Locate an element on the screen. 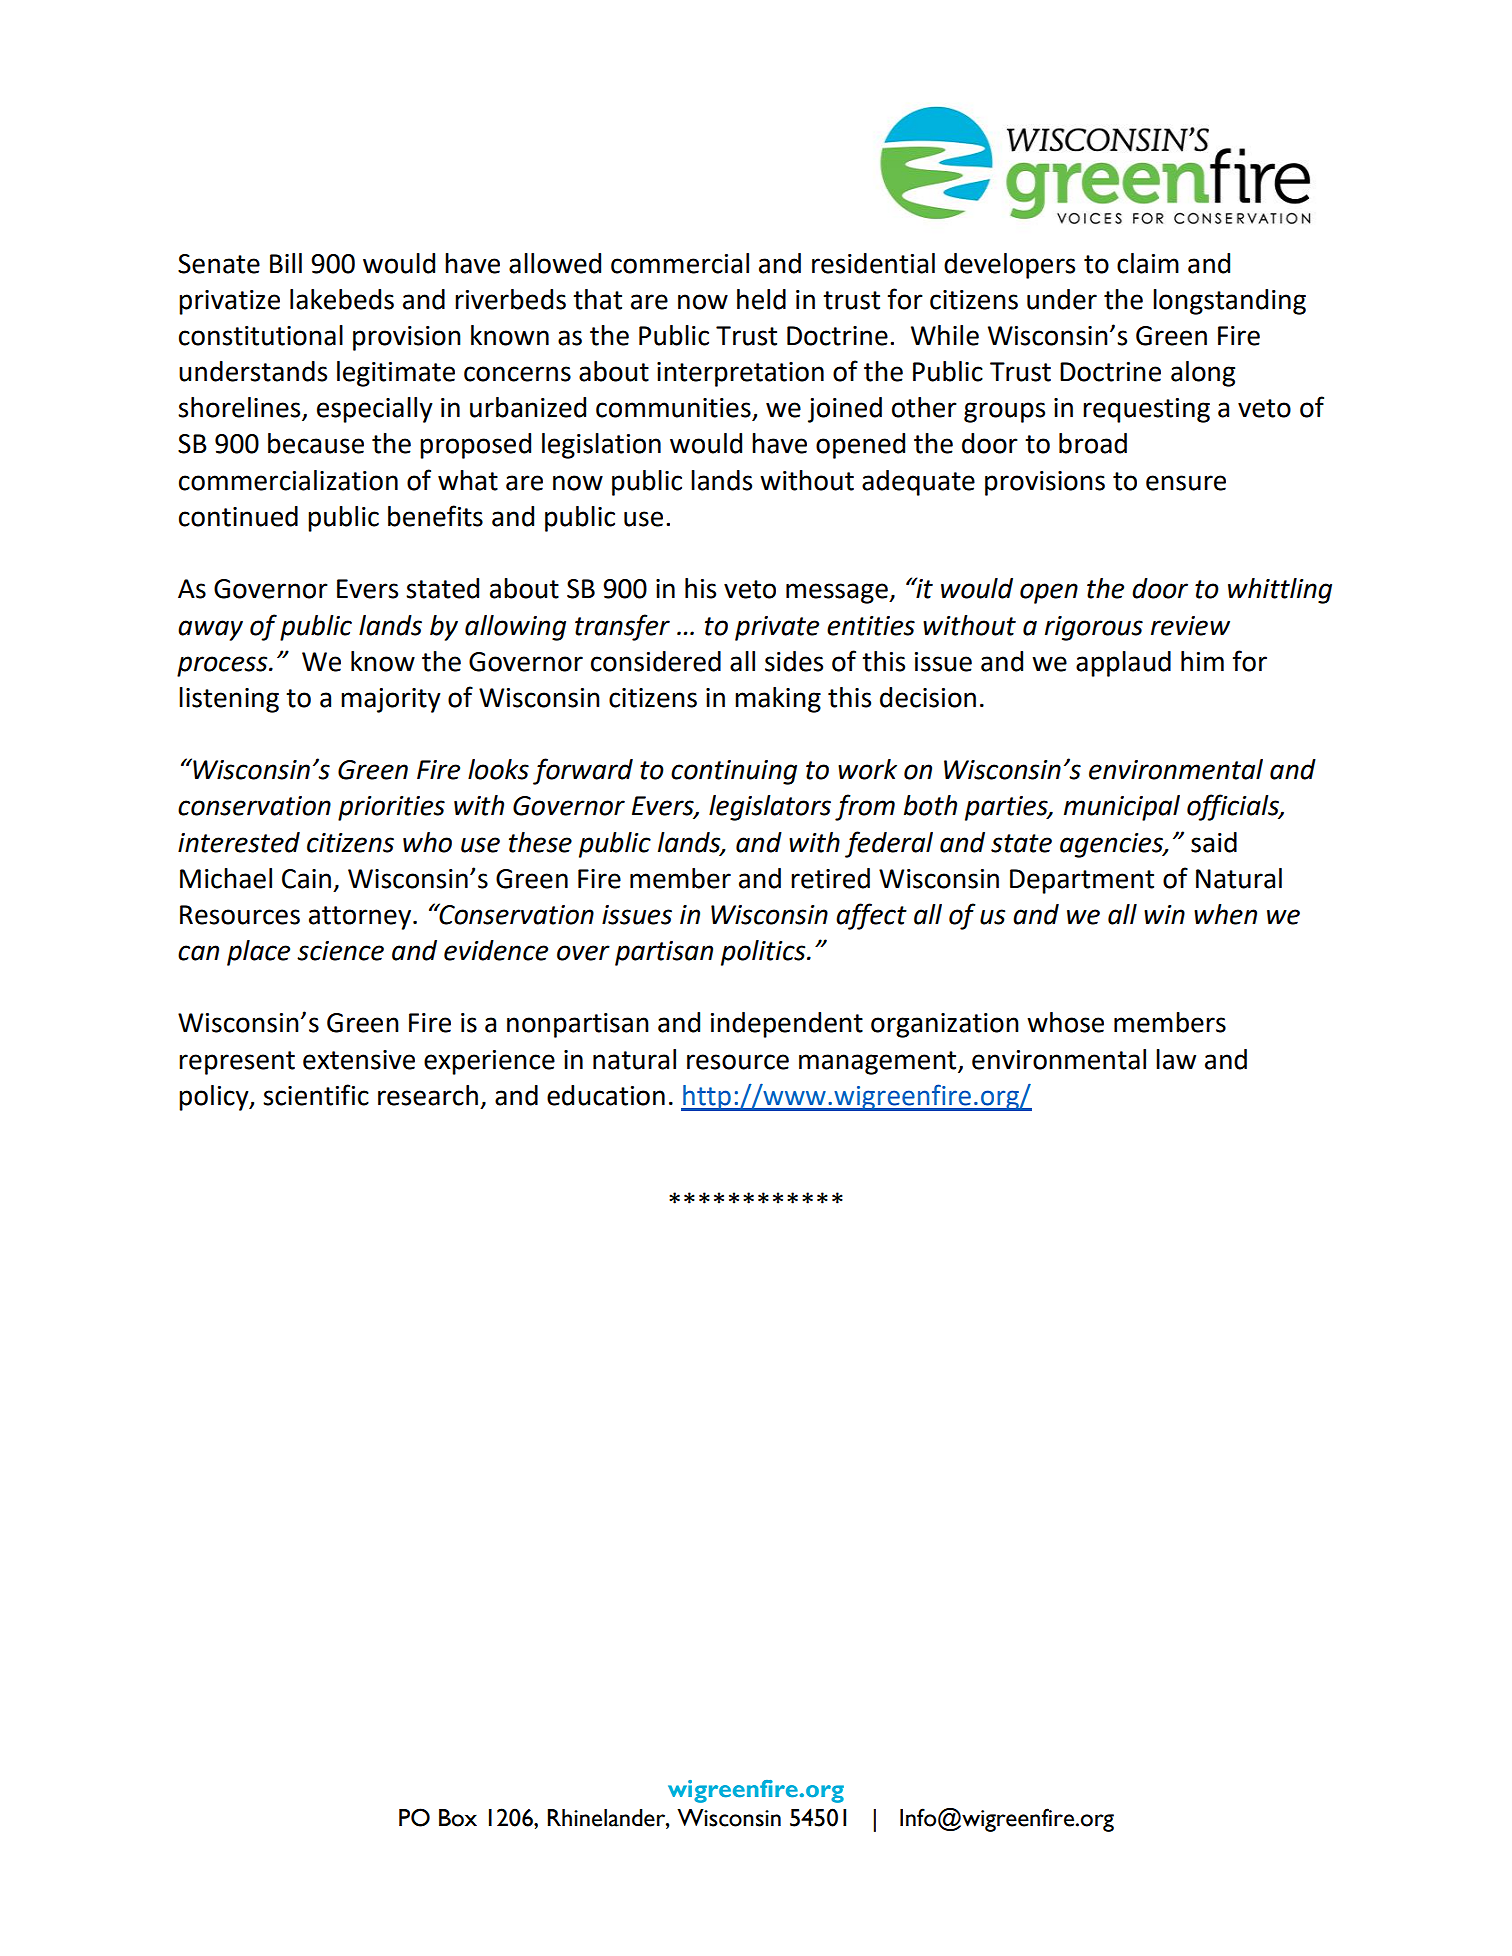 This screenshot has width=1512, height=1956. held is located at coordinates (761, 299).
